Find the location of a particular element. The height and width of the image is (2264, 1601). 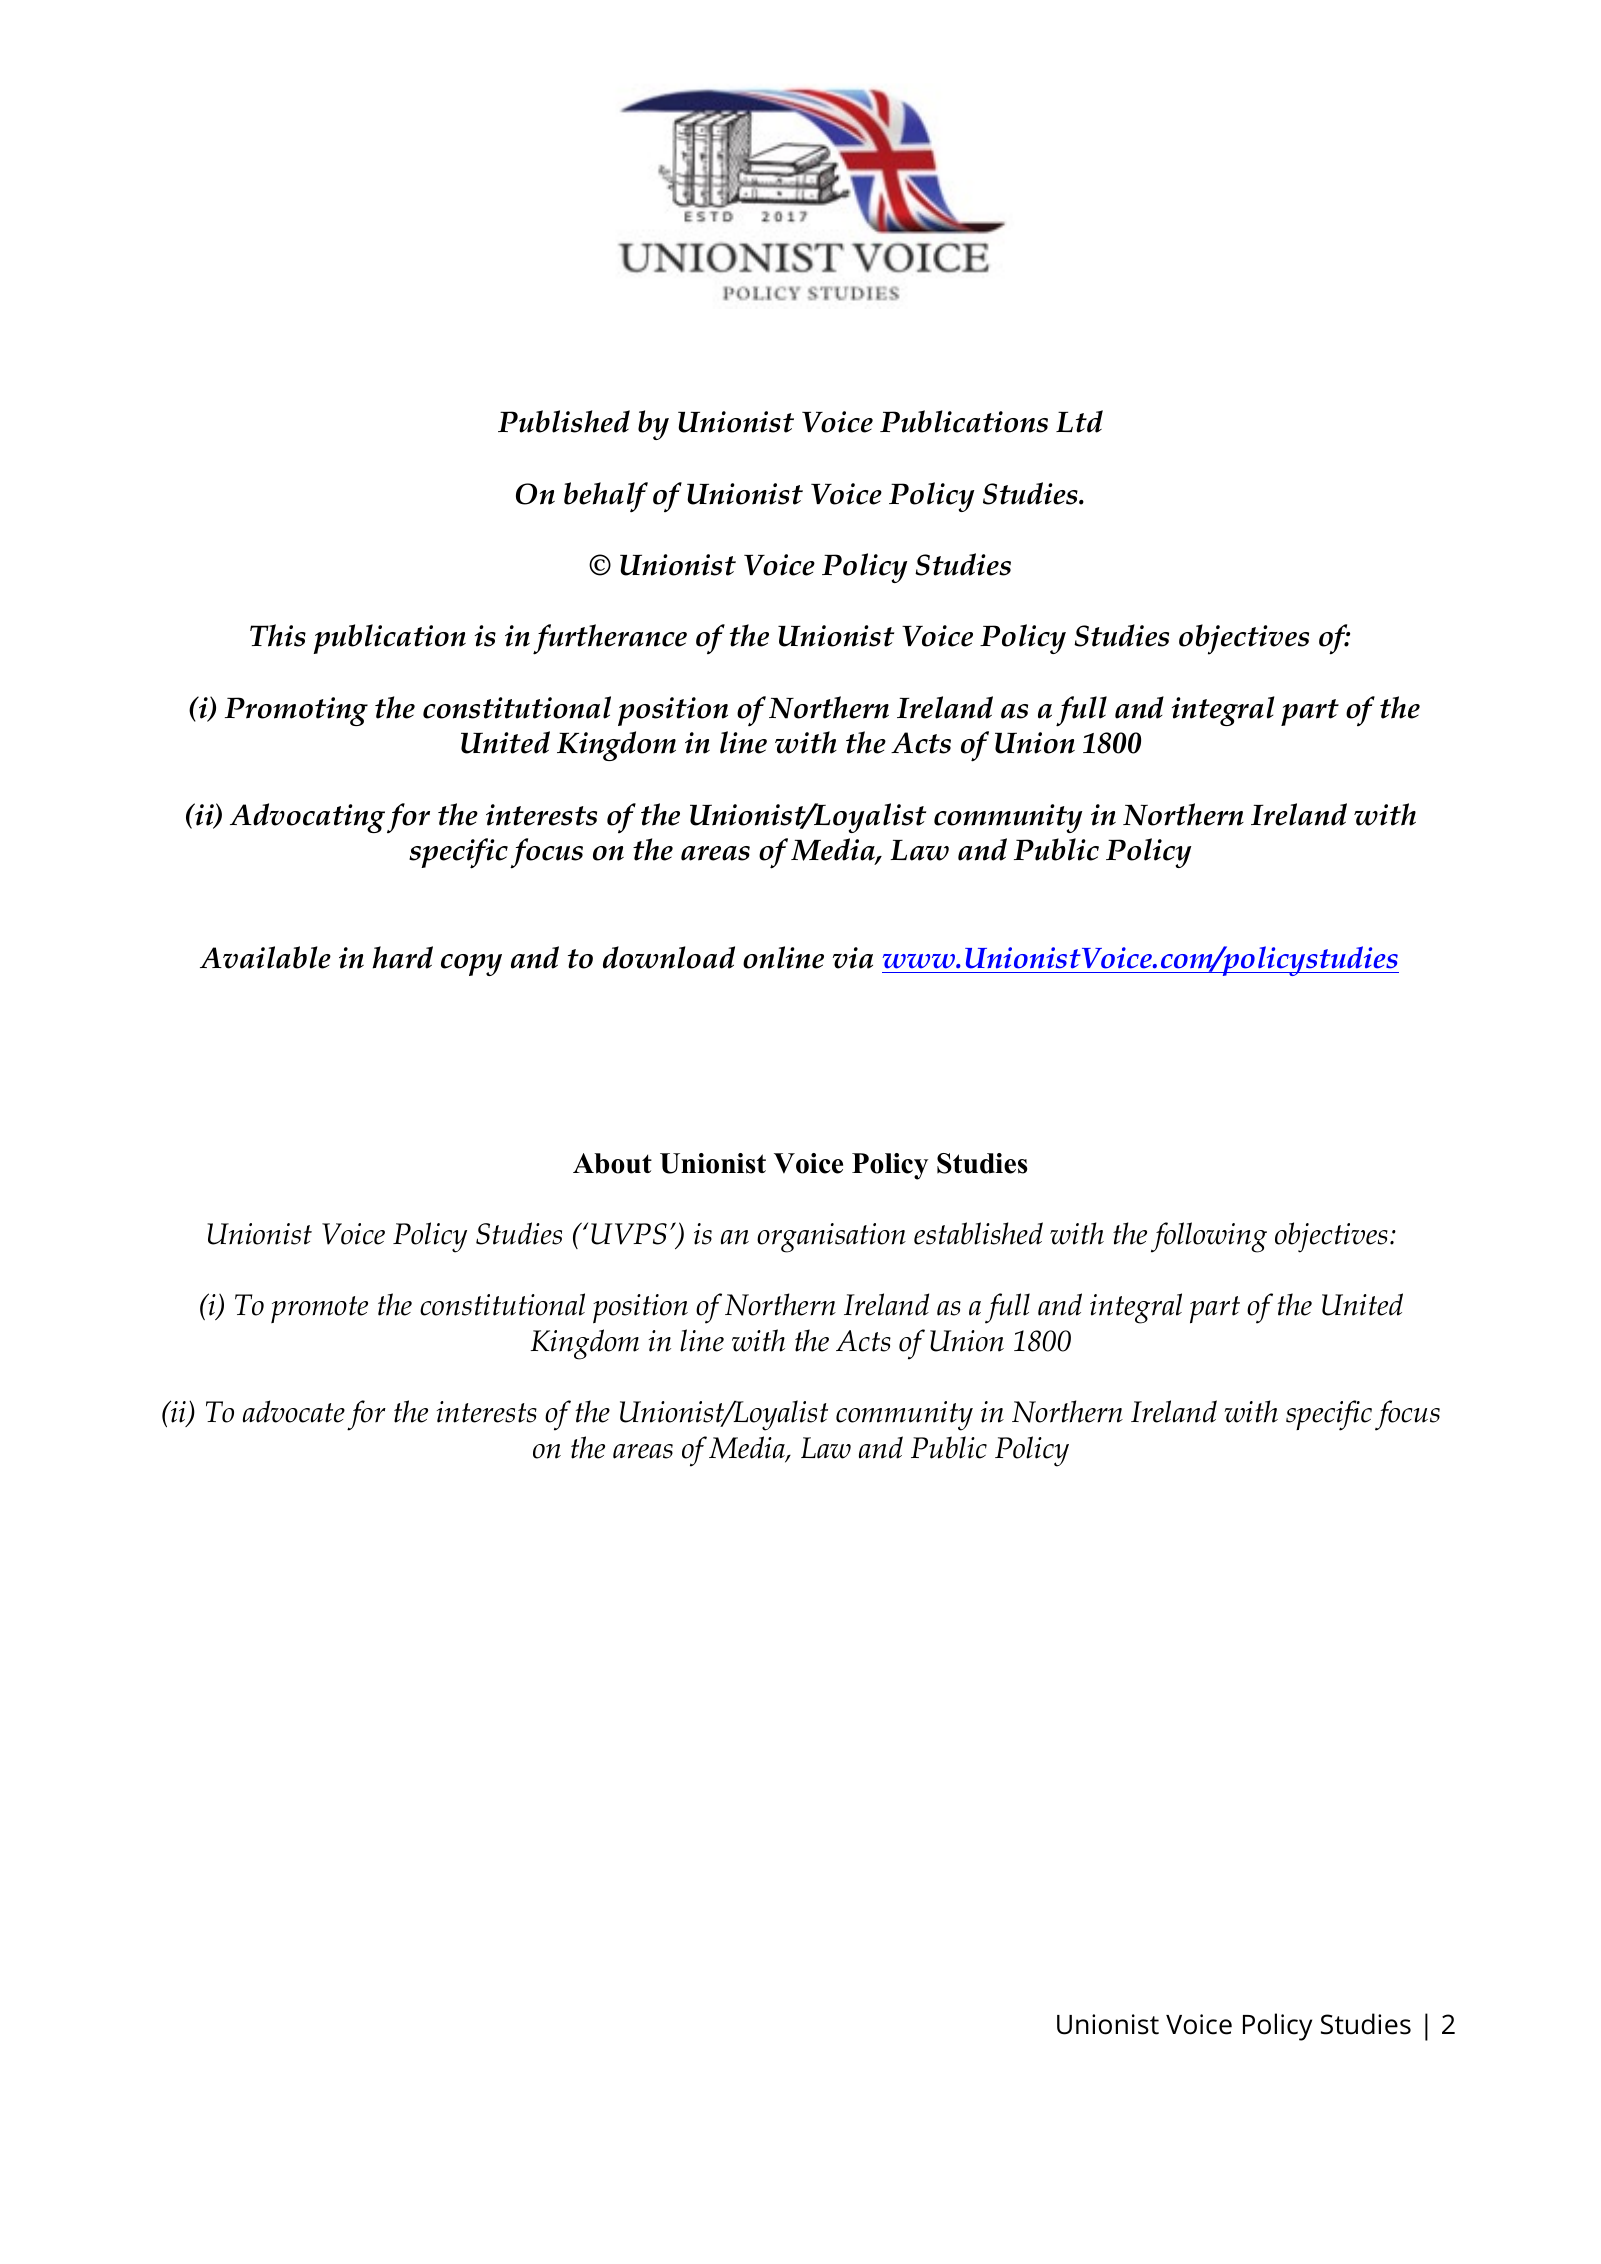

hard is located at coordinates (402, 957).
